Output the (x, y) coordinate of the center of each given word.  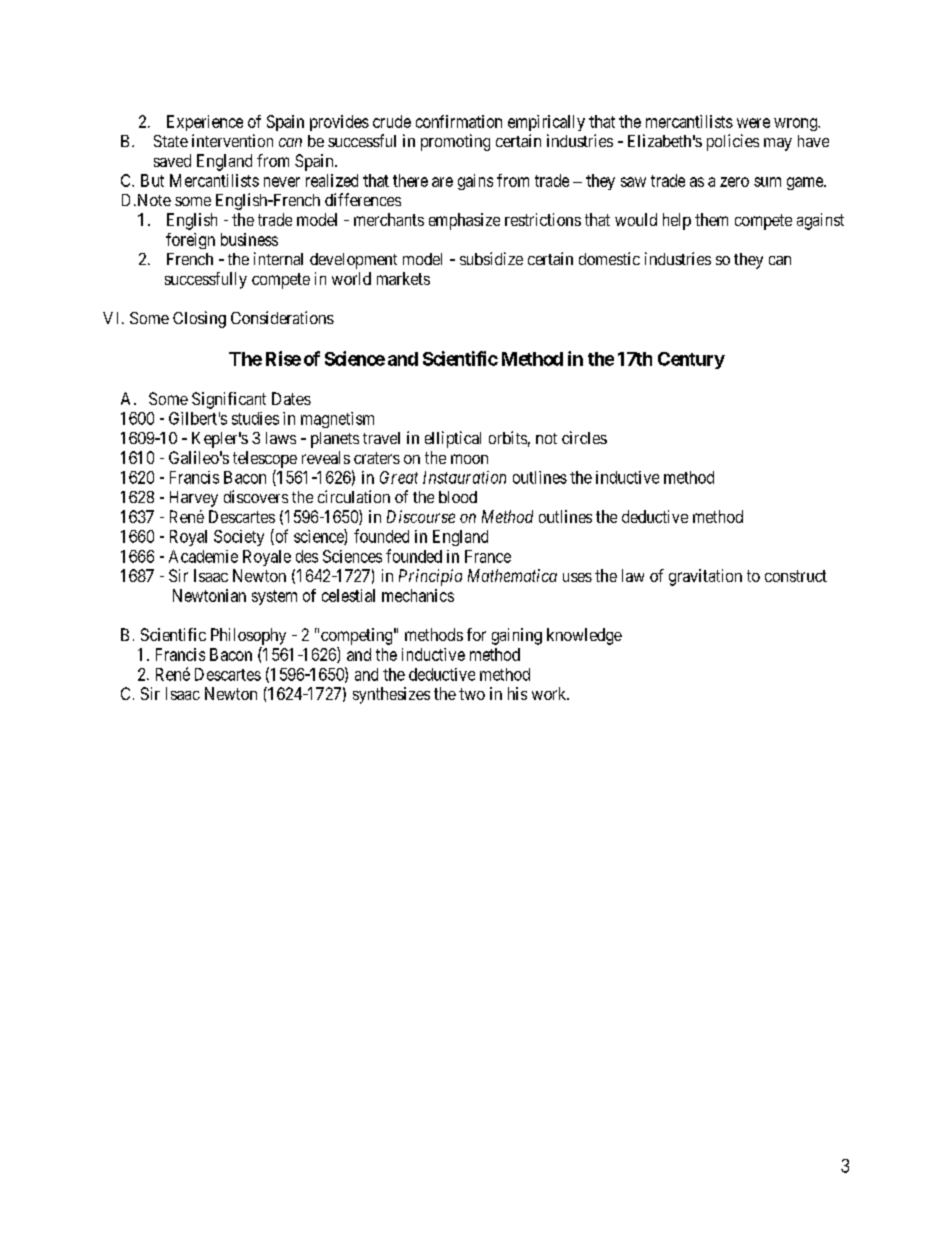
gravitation (705, 577)
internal (278, 258)
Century (691, 360)
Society (239, 538)
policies (733, 142)
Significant (229, 400)
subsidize (491, 258)
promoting (455, 142)
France (488, 556)
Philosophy (248, 636)
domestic (609, 258)
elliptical (453, 439)
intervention (232, 140)
